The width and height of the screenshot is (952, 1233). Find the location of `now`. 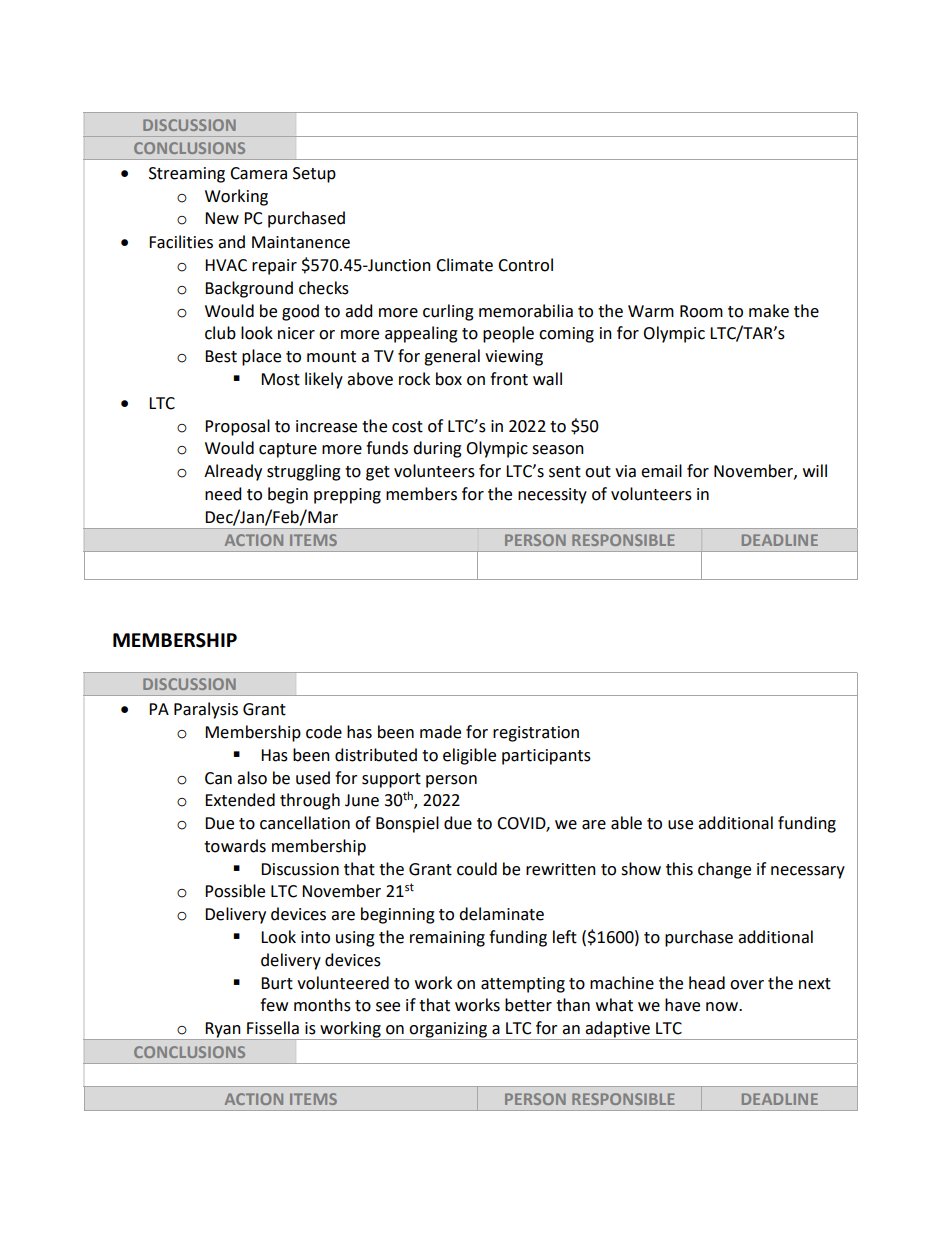

now is located at coordinates (723, 1007).
